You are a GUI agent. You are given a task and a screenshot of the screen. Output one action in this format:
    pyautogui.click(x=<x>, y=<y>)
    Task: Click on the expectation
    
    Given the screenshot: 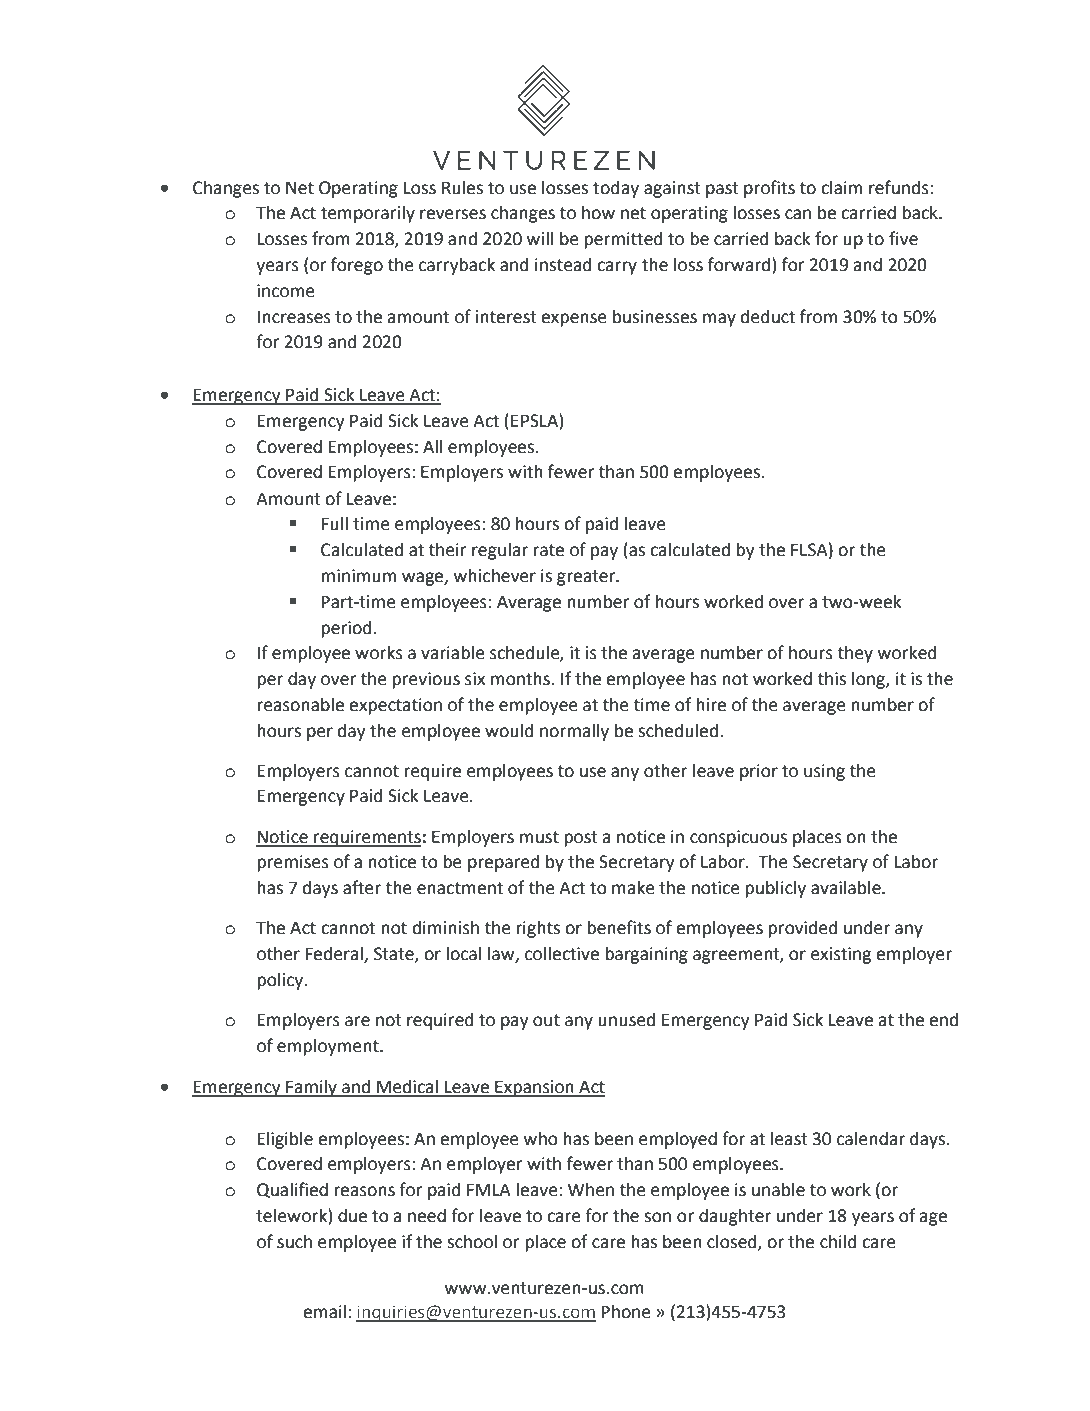 What is the action you would take?
    pyautogui.click(x=395, y=706)
